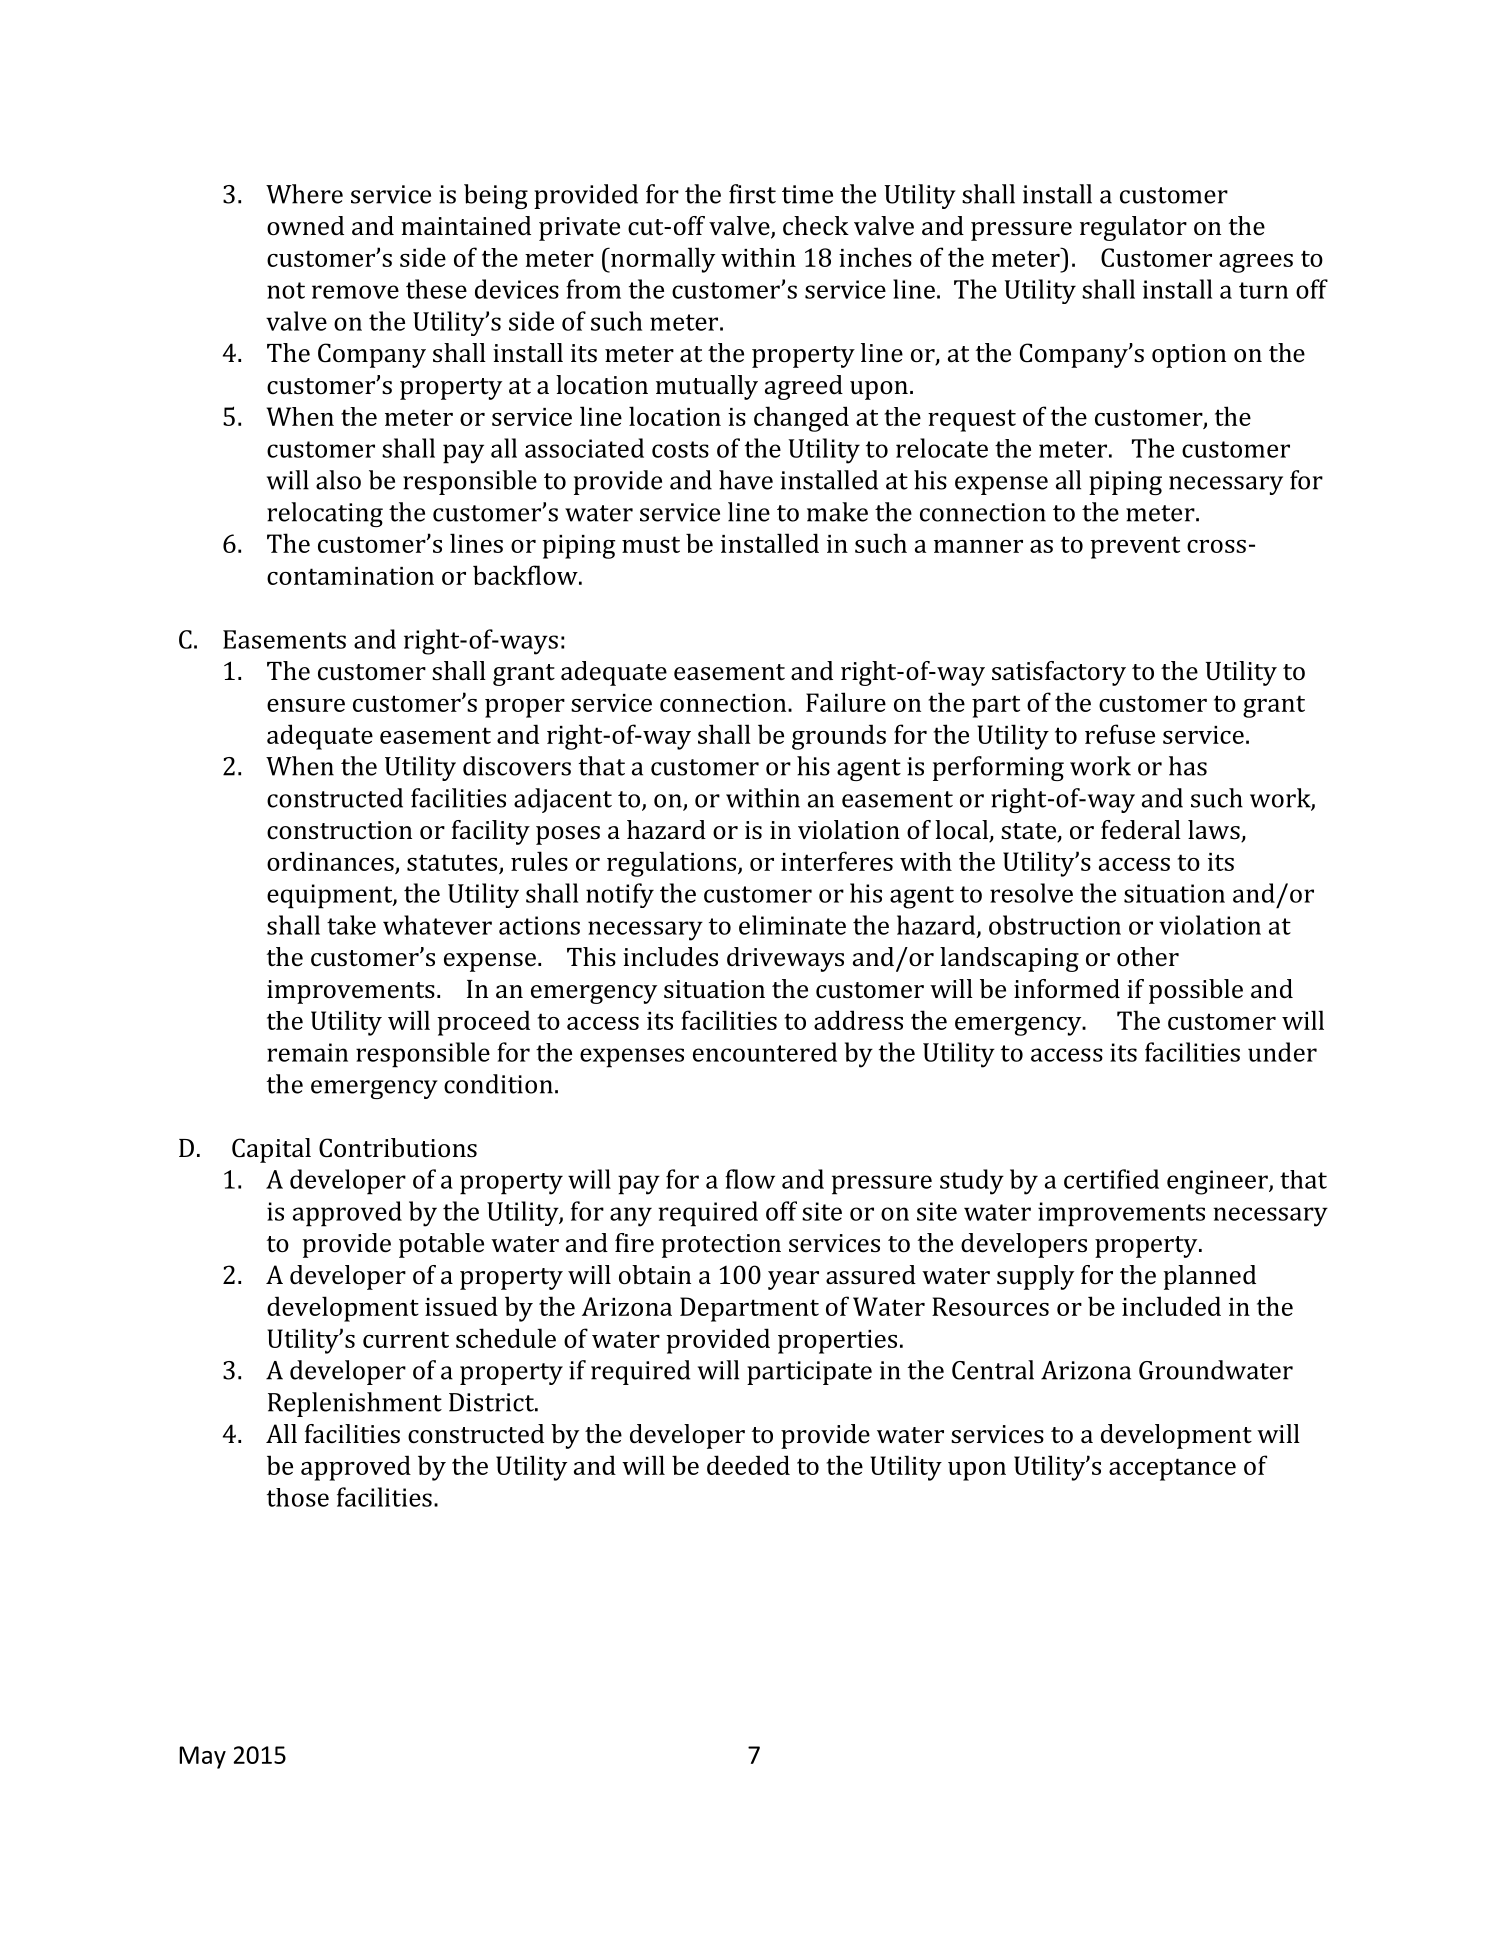 This image has width=1508, height=1952. What do you see at coordinates (202, 1757) in the image?
I see `May` at bounding box center [202, 1757].
